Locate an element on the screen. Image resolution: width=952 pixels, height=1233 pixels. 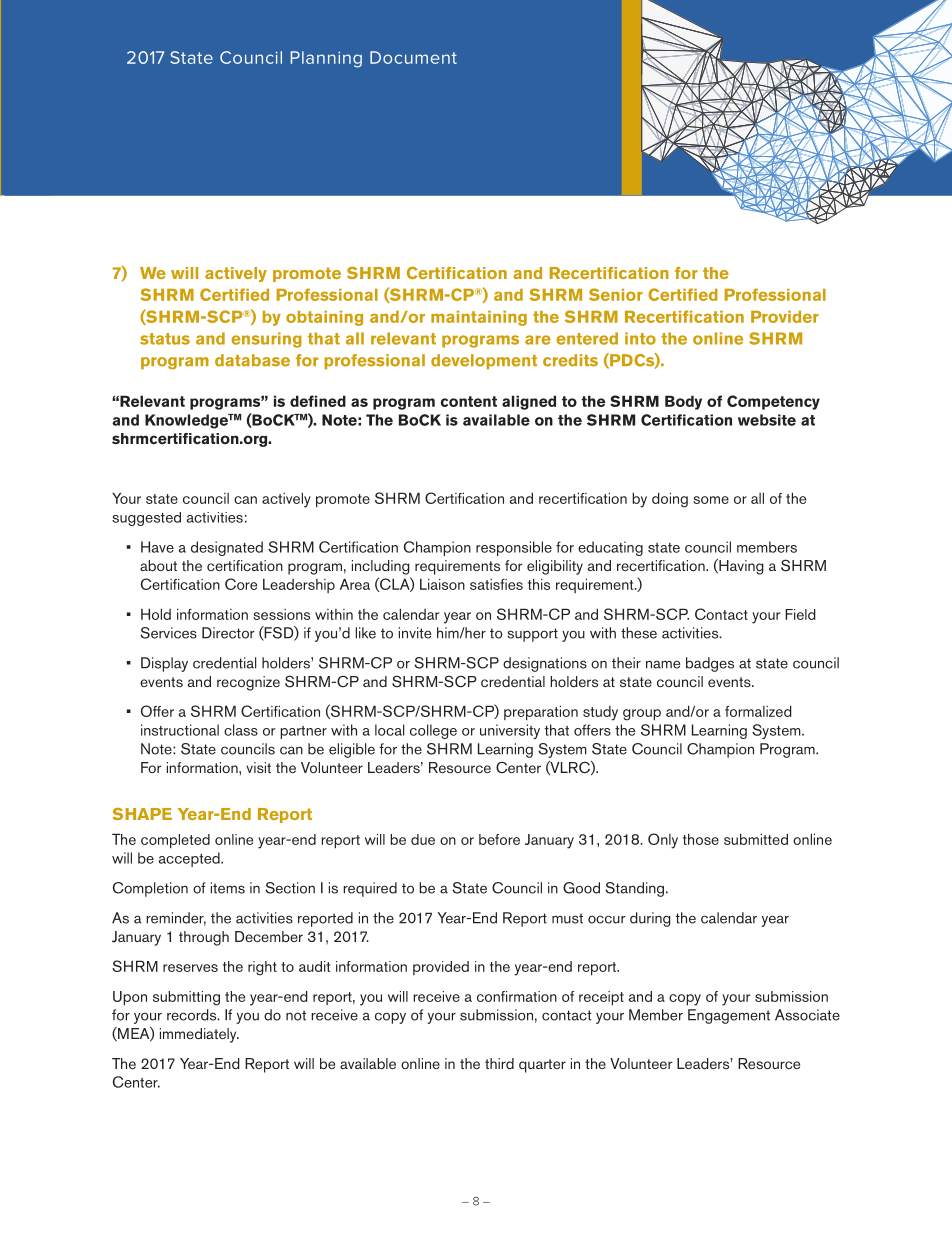
Provider is located at coordinates (785, 317).
